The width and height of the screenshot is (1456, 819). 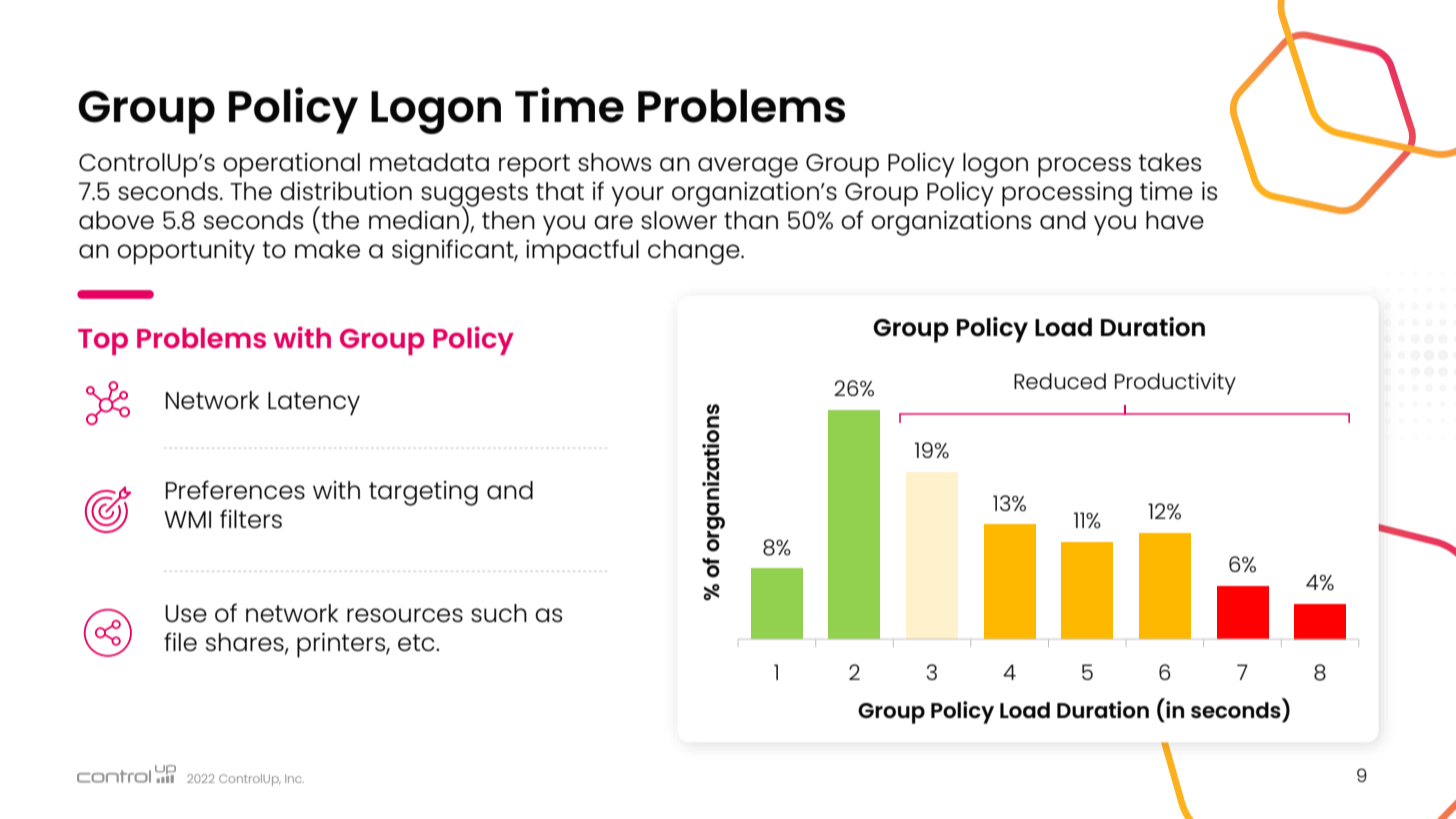 I want to click on such, so click(x=499, y=613).
